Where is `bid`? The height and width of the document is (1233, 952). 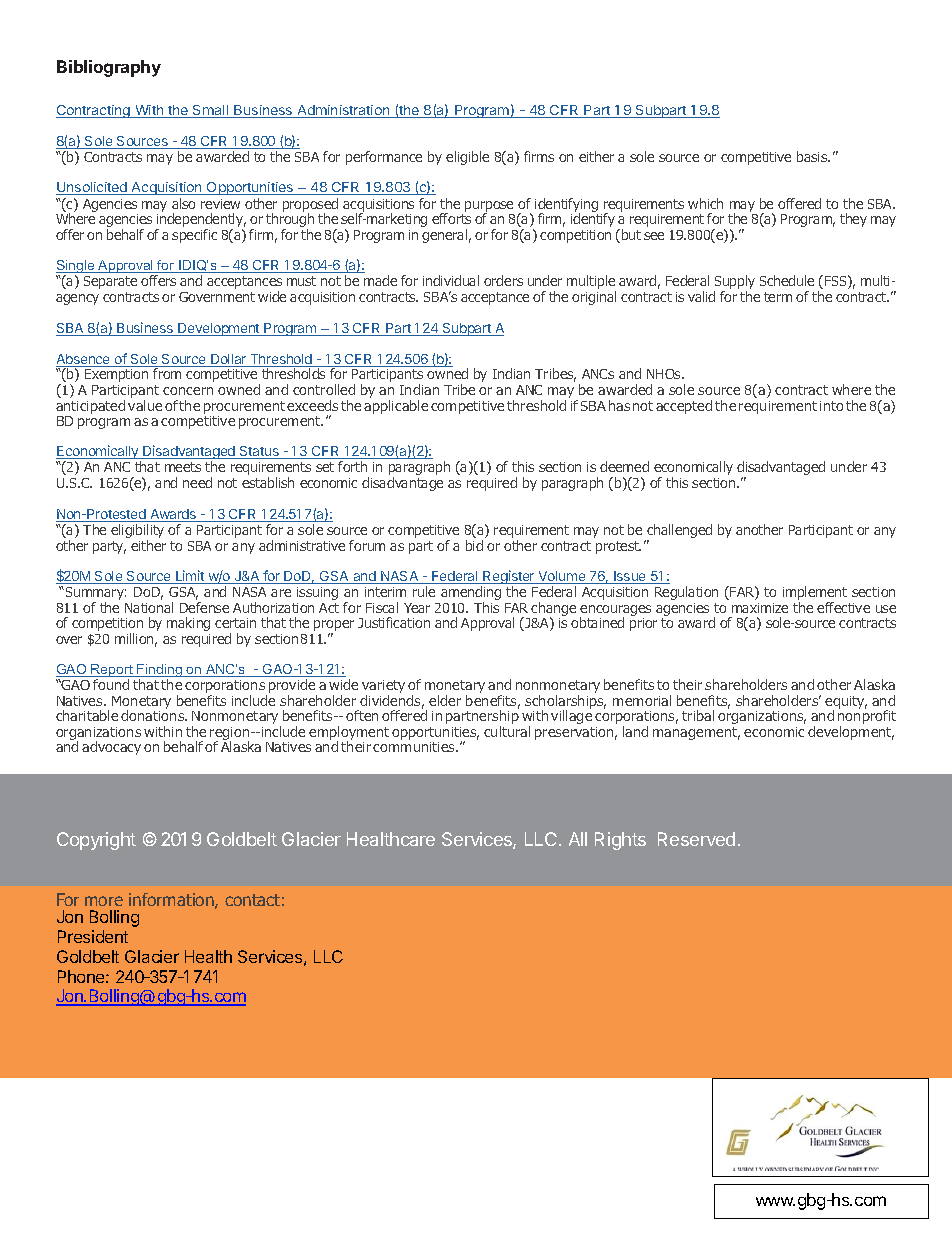 bid is located at coordinates (474, 545).
